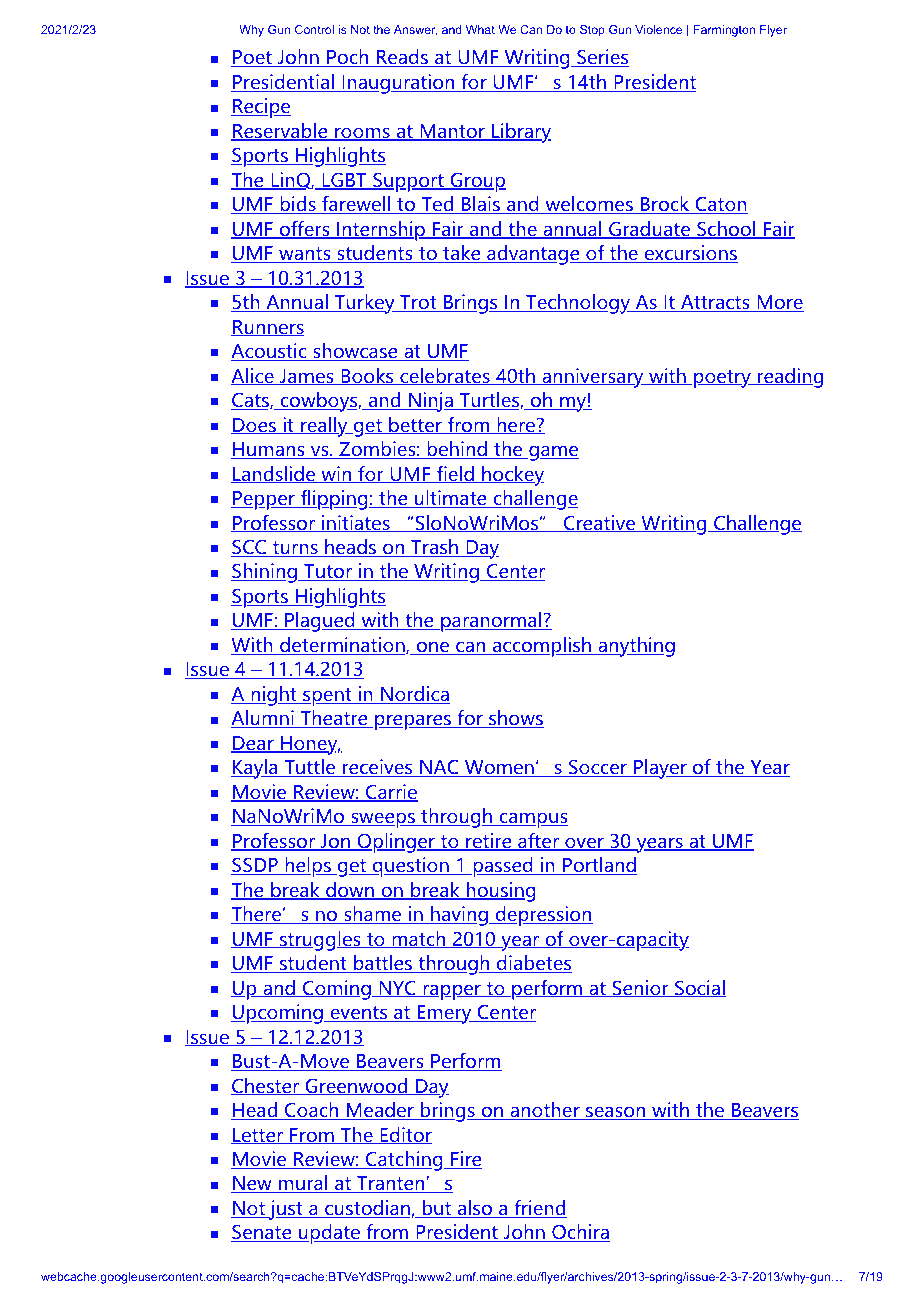 The height and width of the image is (1308, 924). What do you see at coordinates (303, 1184) in the image?
I see `mural` at bounding box center [303, 1184].
